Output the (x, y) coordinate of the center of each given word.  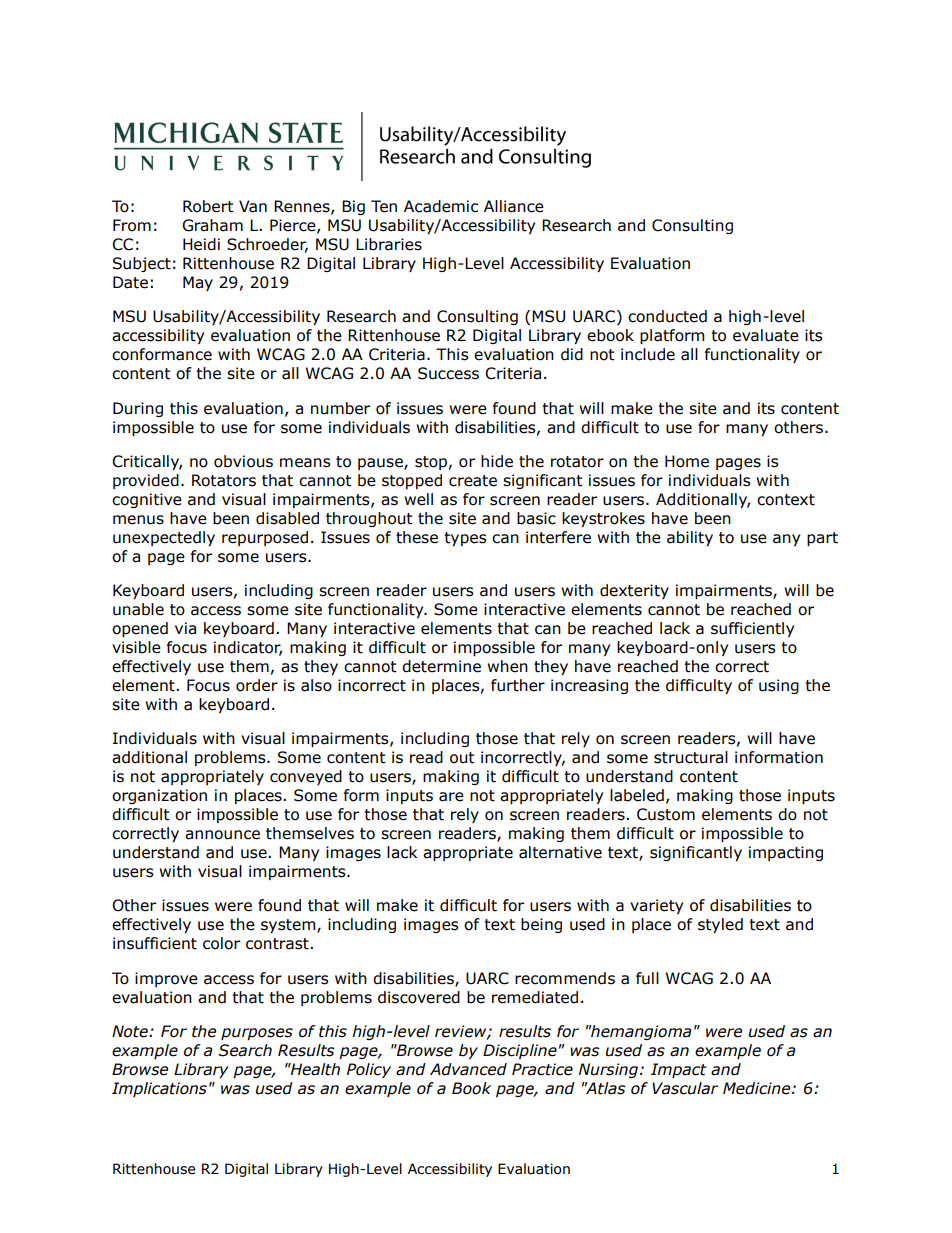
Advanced (468, 1069)
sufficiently (752, 629)
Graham (212, 225)
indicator (248, 648)
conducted (667, 316)
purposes (257, 1034)
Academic (441, 206)
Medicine (758, 1088)
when (507, 666)
